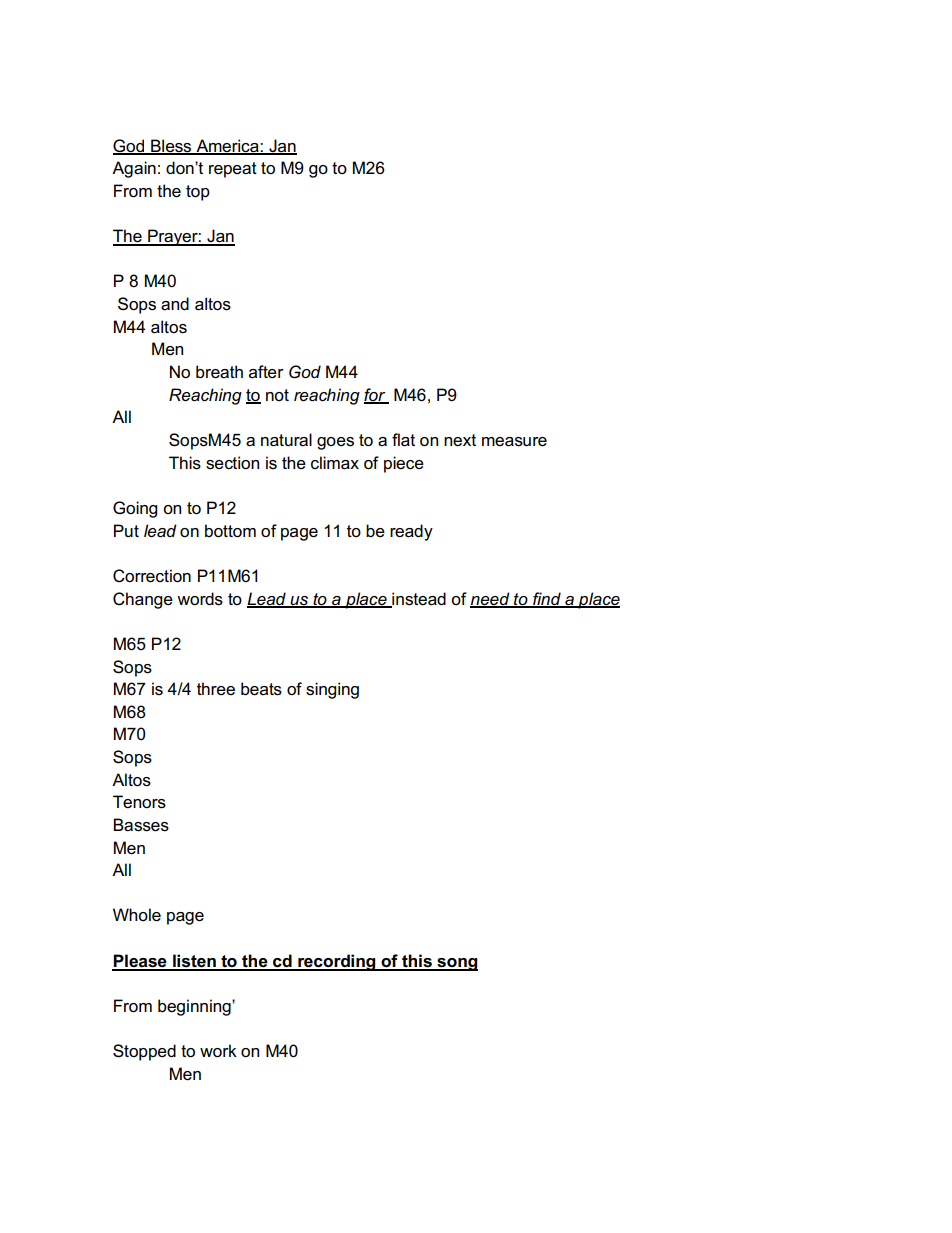 The width and height of the screenshot is (952, 1233). Describe the element at coordinates (171, 146) in the screenshot. I see `Bless` at that location.
